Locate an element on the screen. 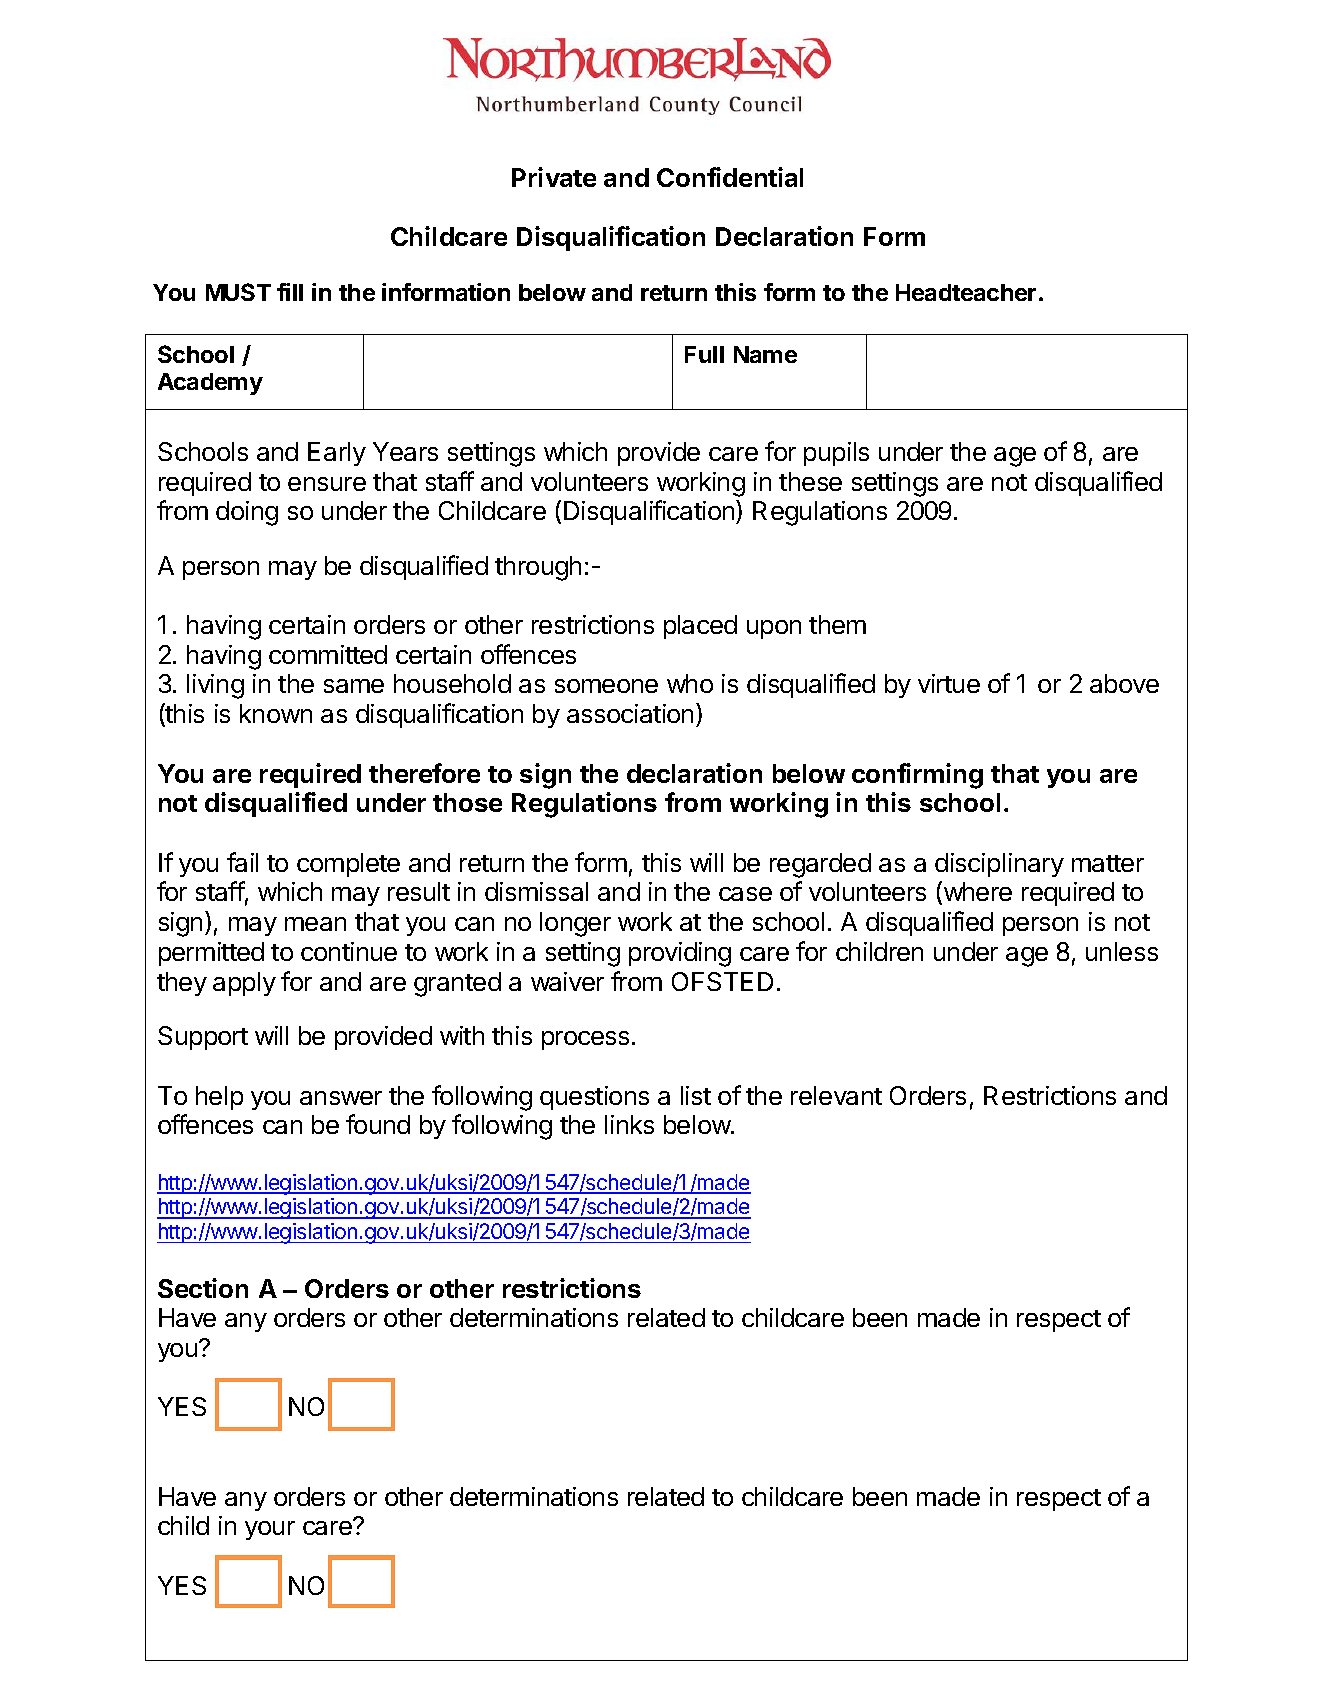 The height and width of the screenshot is (1705, 1317). fail is located at coordinates (242, 862).
